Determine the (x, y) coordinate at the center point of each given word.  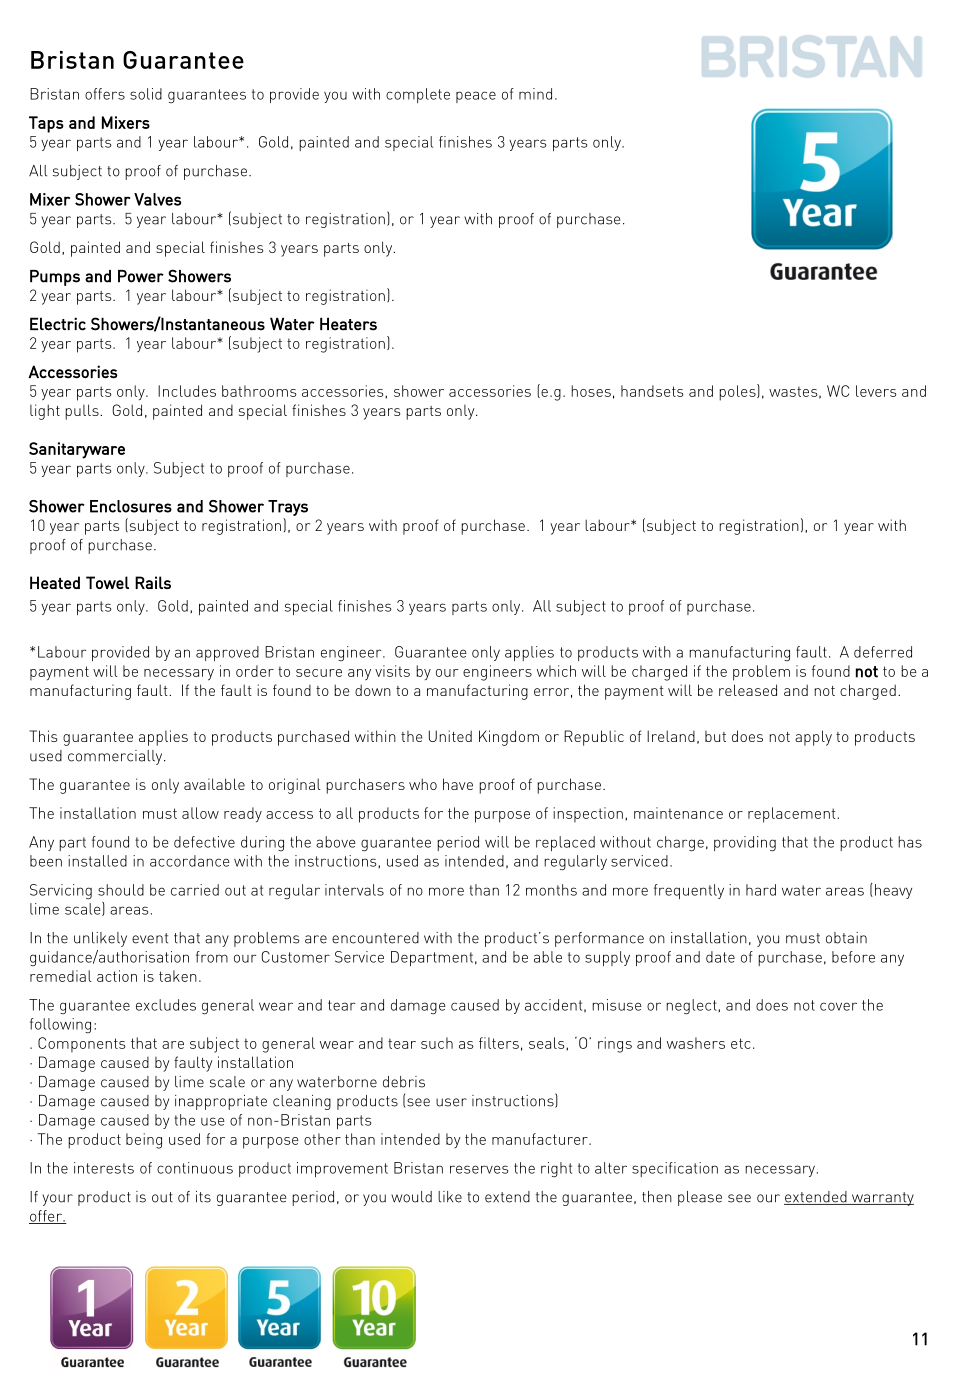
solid (146, 94)
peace (476, 97)
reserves (479, 1169)
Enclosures (131, 506)
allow (200, 813)
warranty (882, 1199)
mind (535, 94)
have (458, 784)
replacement (792, 815)
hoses (591, 391)
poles (738, 392)
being (144, 1141)
